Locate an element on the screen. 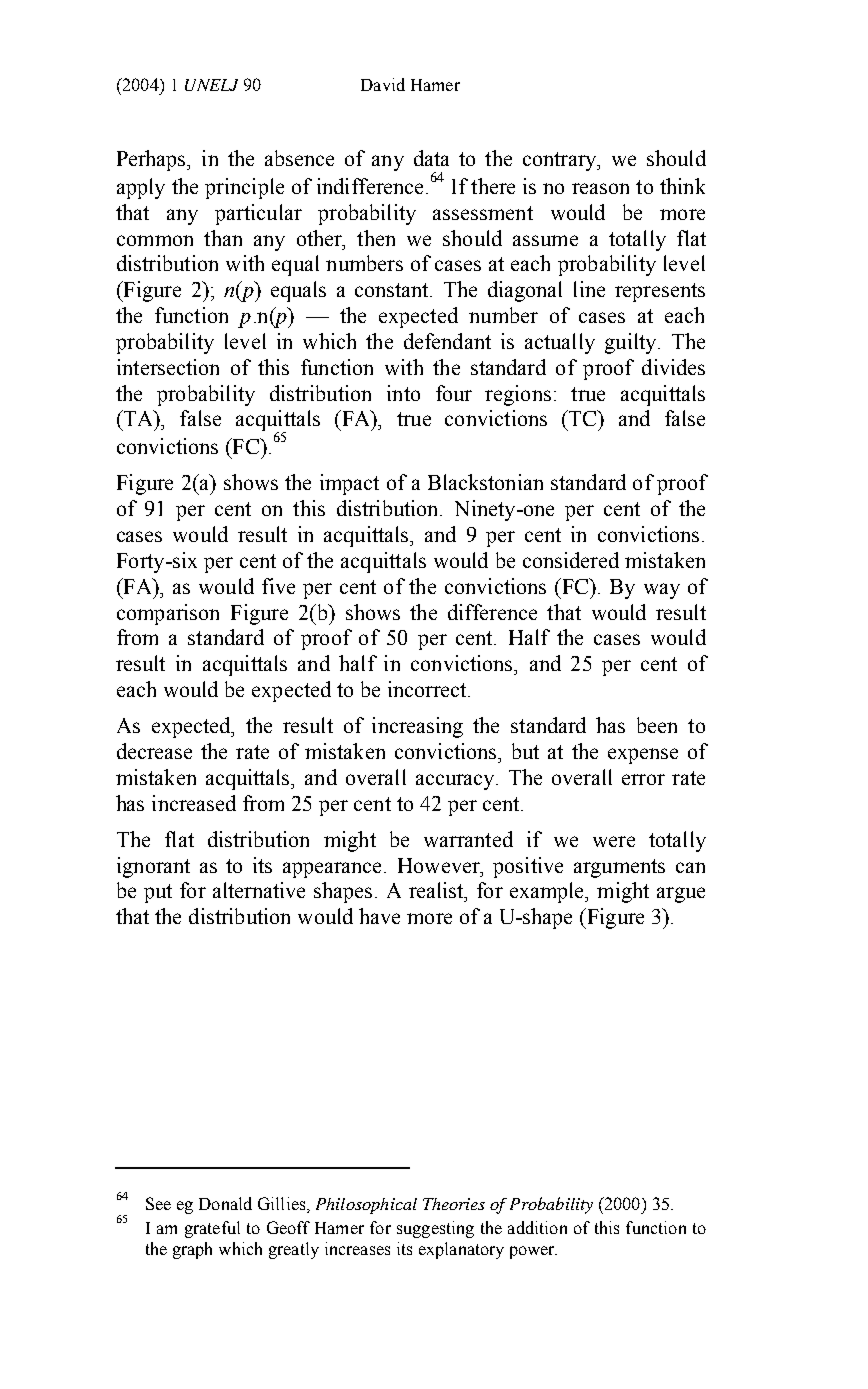 This screenshot has width=868, height=1389. However is located at coordinates (440, 865).
